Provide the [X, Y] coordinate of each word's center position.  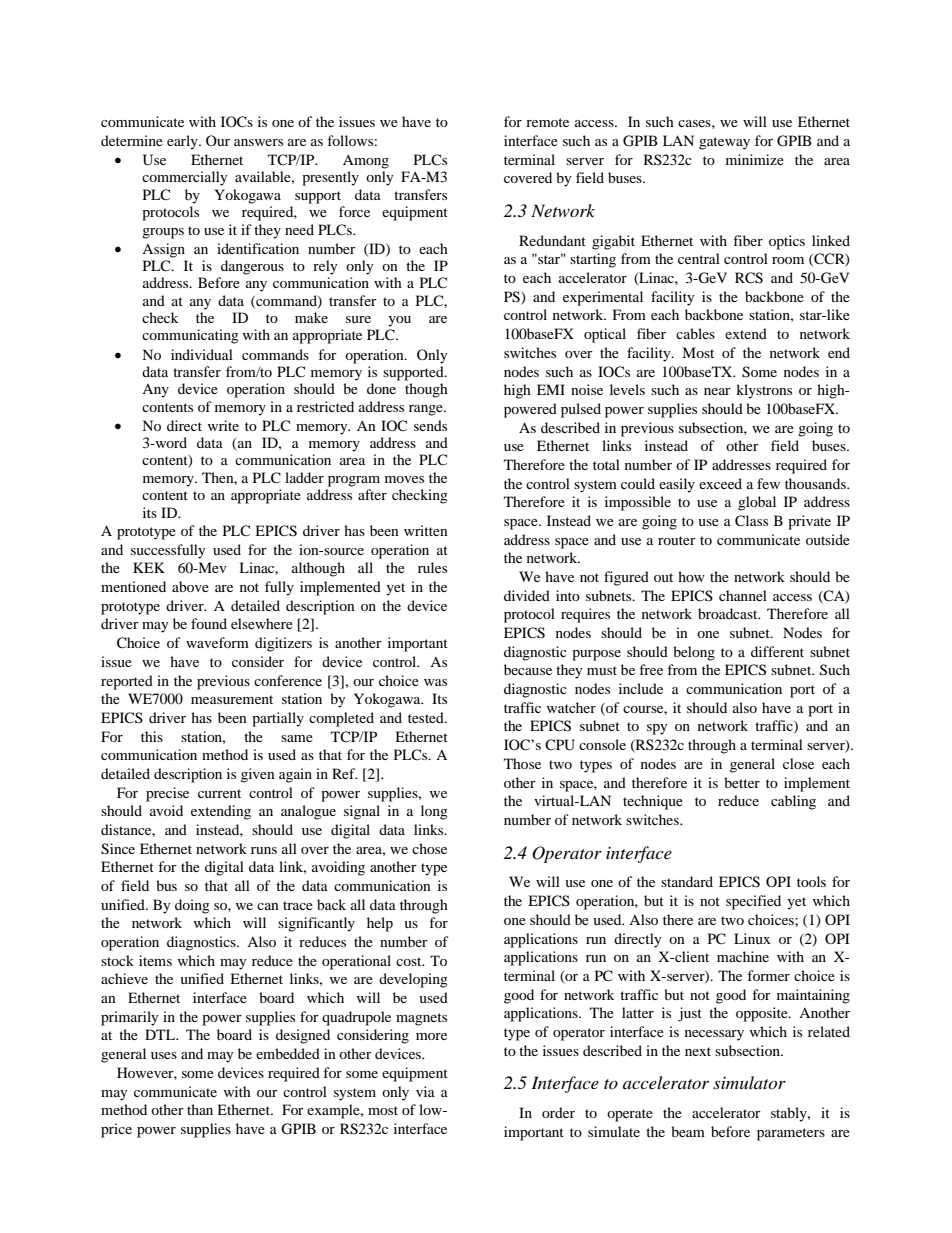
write [223, 425]
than [200, 1109]
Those [522, 763]
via [425, 1091]
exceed [720, 483]
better [742, 782]
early [183, 142]
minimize [755, 159]
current [219, 793]
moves [404, 479]
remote [547, 122]
